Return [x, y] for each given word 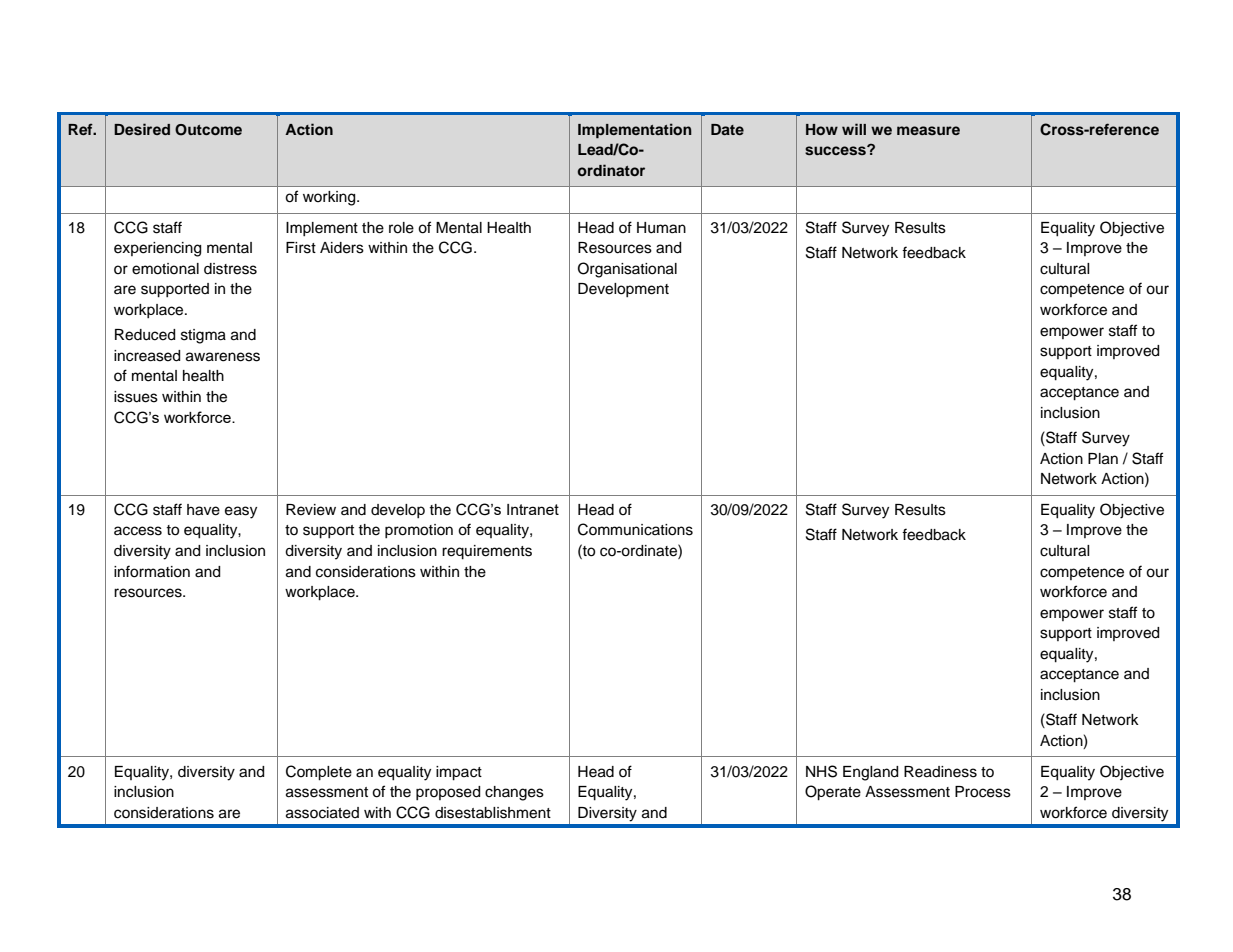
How [822, 129]
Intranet [533, 509]
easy [241, 512]
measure [928, 130]
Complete [319, 773]
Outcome [208, 130]
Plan [1103, 459]
